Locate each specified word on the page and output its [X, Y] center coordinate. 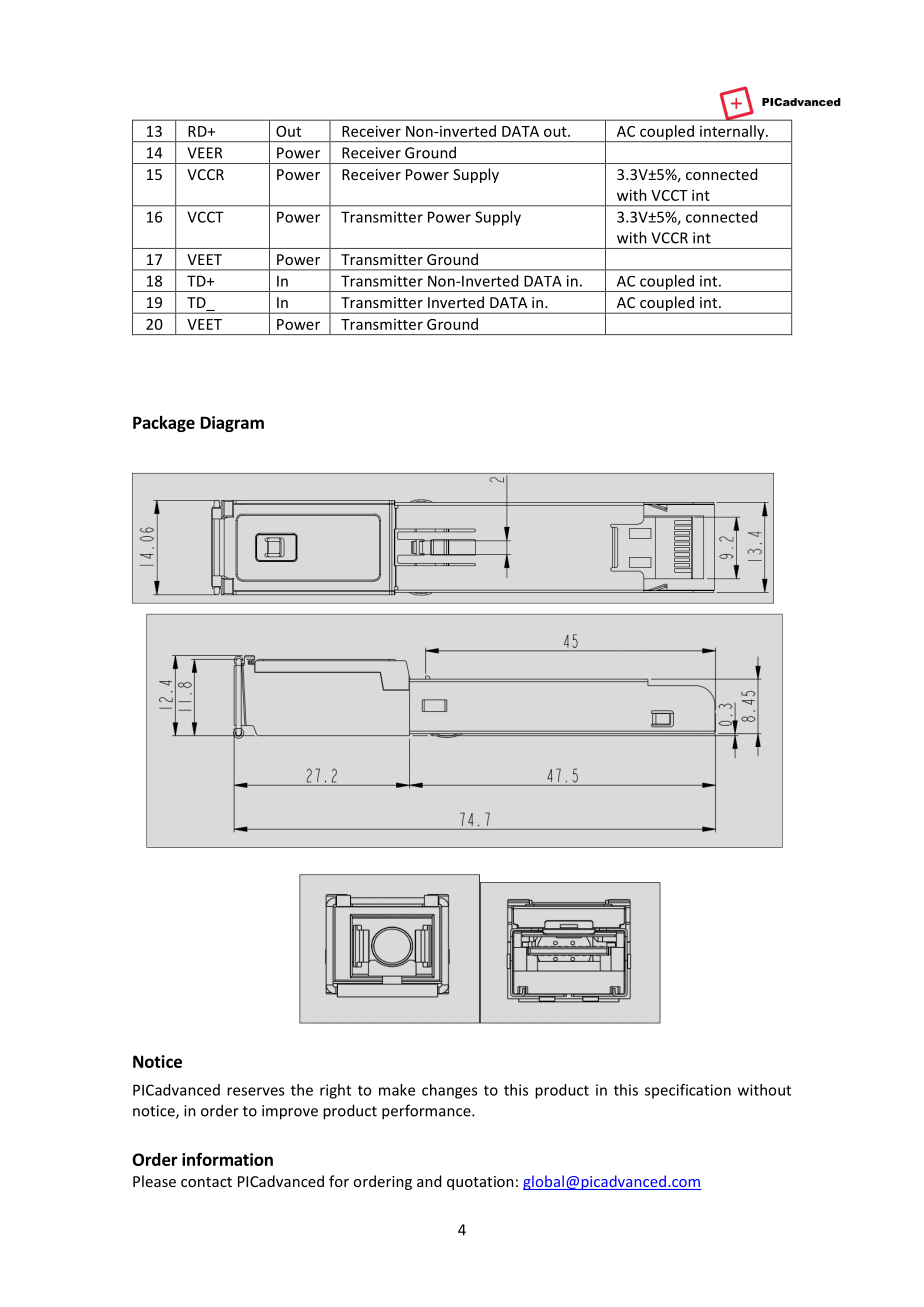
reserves [255, 1091]
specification [688, 1091]
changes [449, 1091]
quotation [480, 1183]
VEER [204, 153]
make [397, 1090]
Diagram [232, 424]
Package [164, 424]
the [302, 1090]
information [227, 1159]
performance [427, 1112]
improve [290, 1112]
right [335, 1091]
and [429, 1181]
